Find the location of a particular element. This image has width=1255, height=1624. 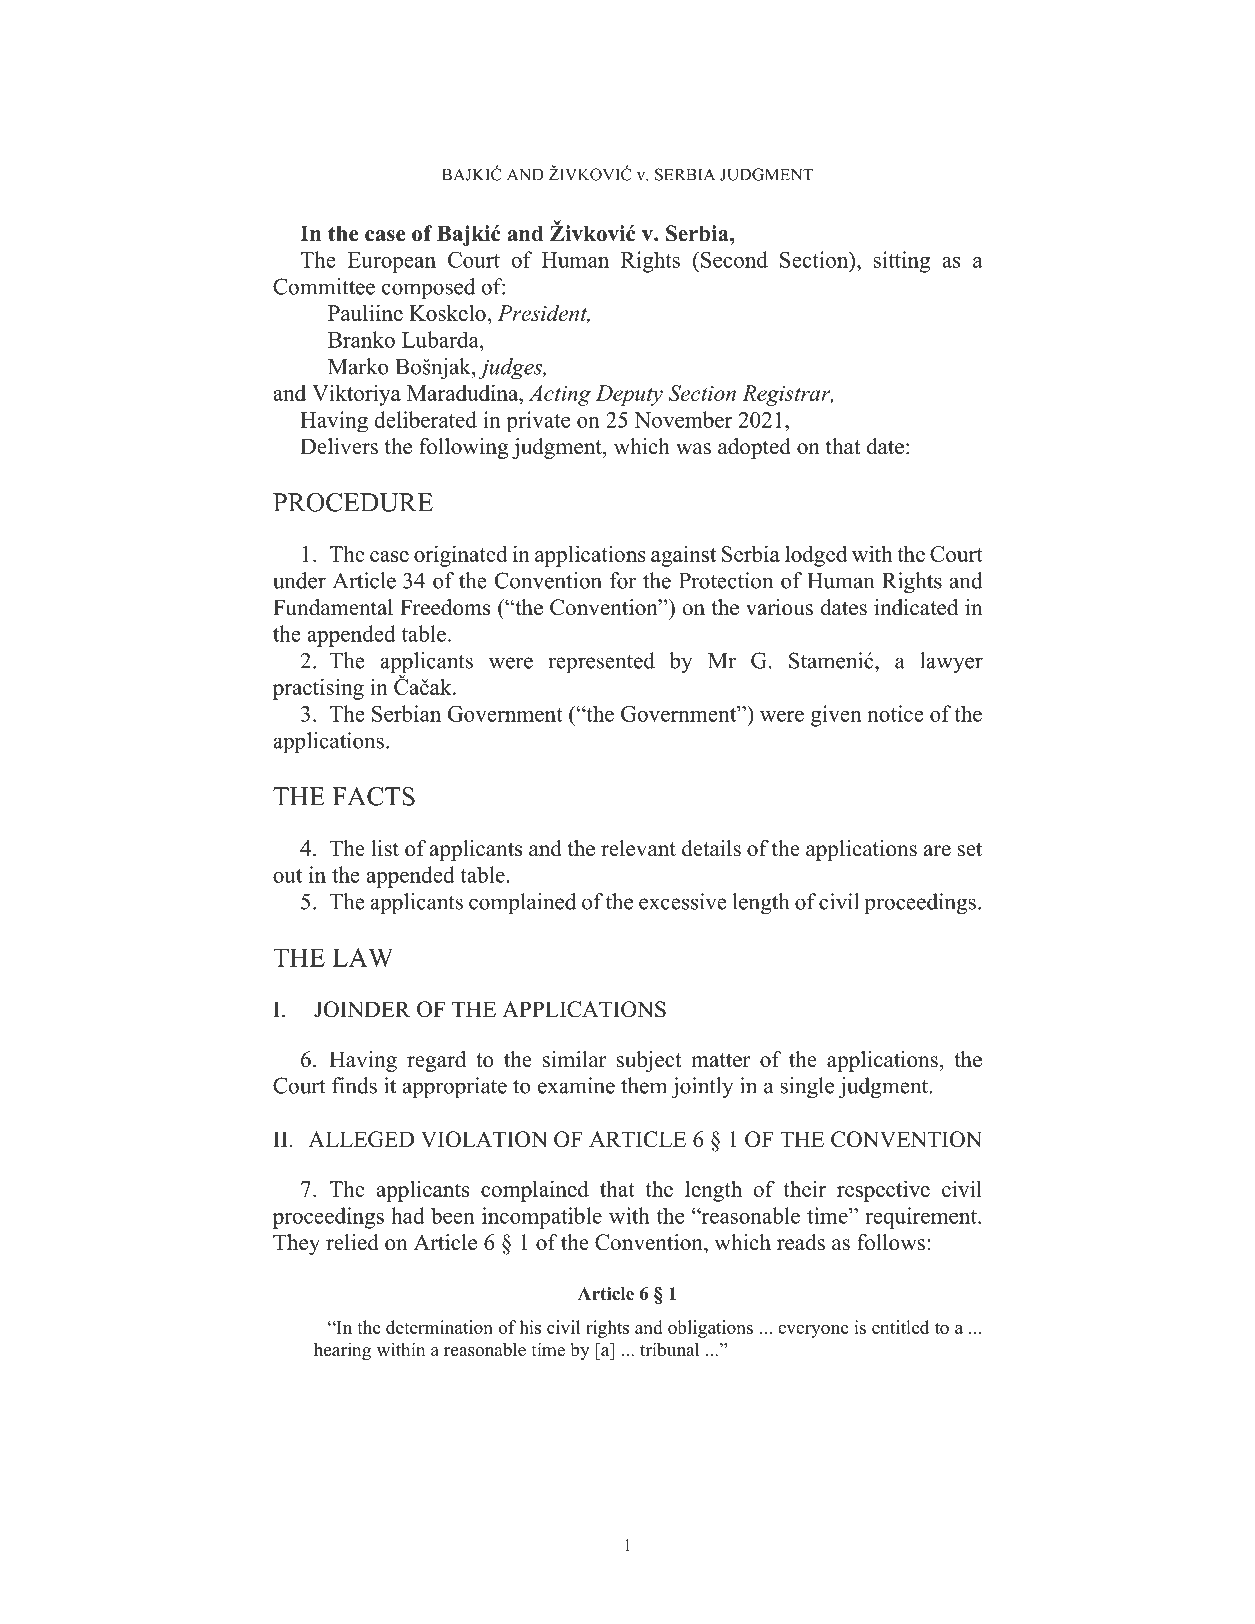

European is located at coordinates (392, 262).
